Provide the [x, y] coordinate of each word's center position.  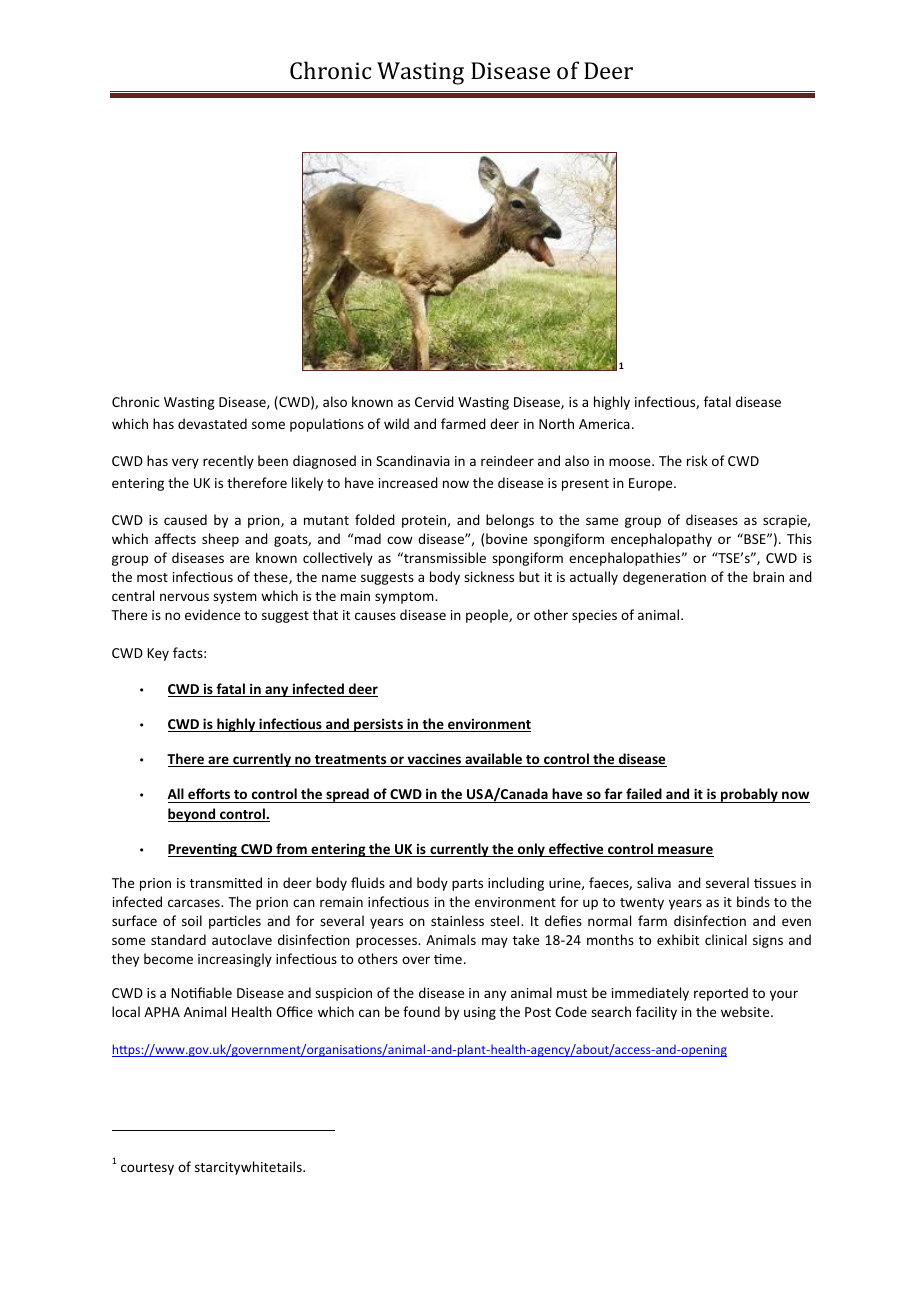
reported [721, 994]
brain [768, 576]
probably [749, 795]
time [448, 959]
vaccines [434, 760]
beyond [193, 815]
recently [228, 462]
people [488, 616]
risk [697, 460]
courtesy [147, 1169]
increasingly [235, 960]
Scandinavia [413, 460]
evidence [212, 614]
